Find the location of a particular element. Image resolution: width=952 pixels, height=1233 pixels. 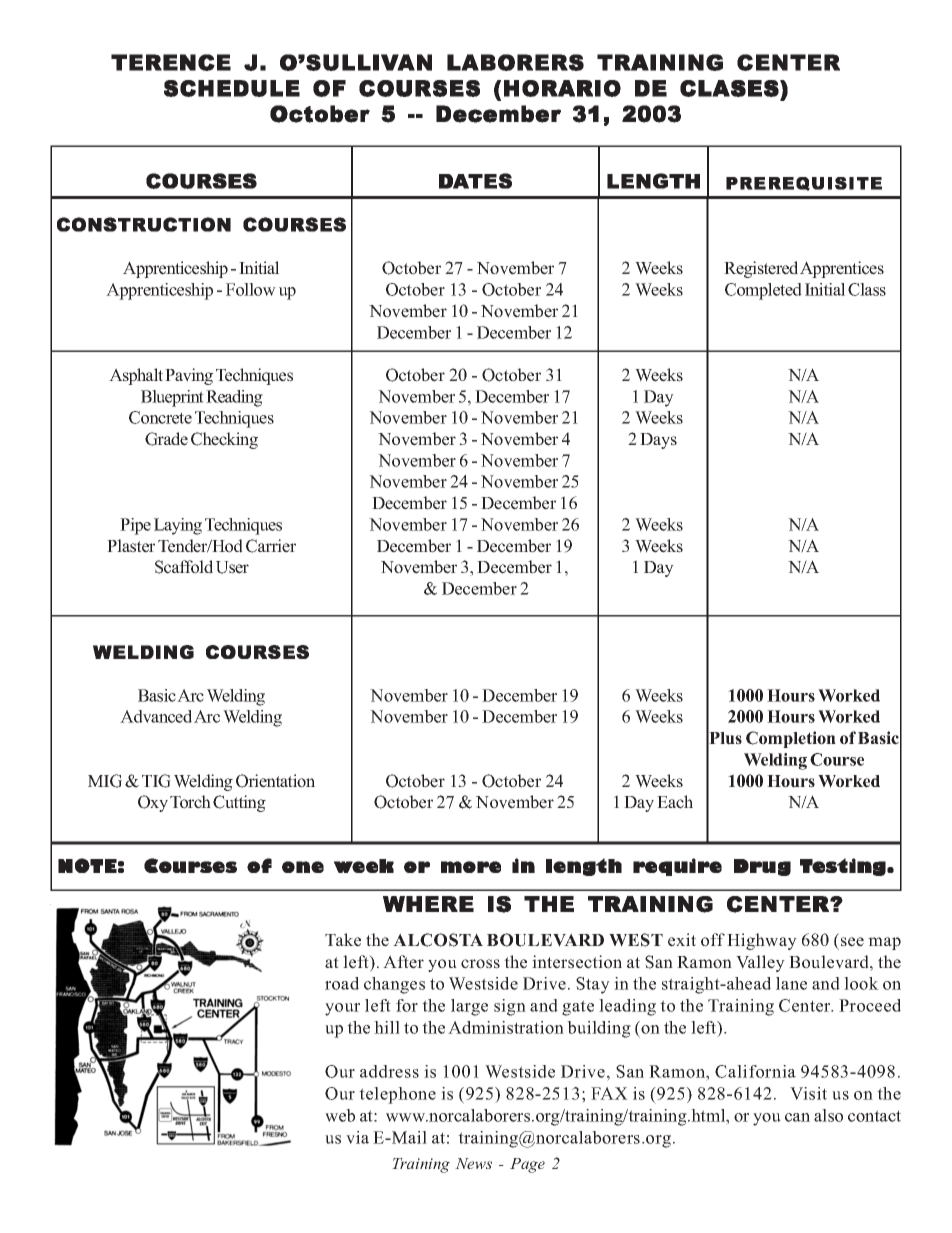

Completion is located at coordinates (791, 739).
